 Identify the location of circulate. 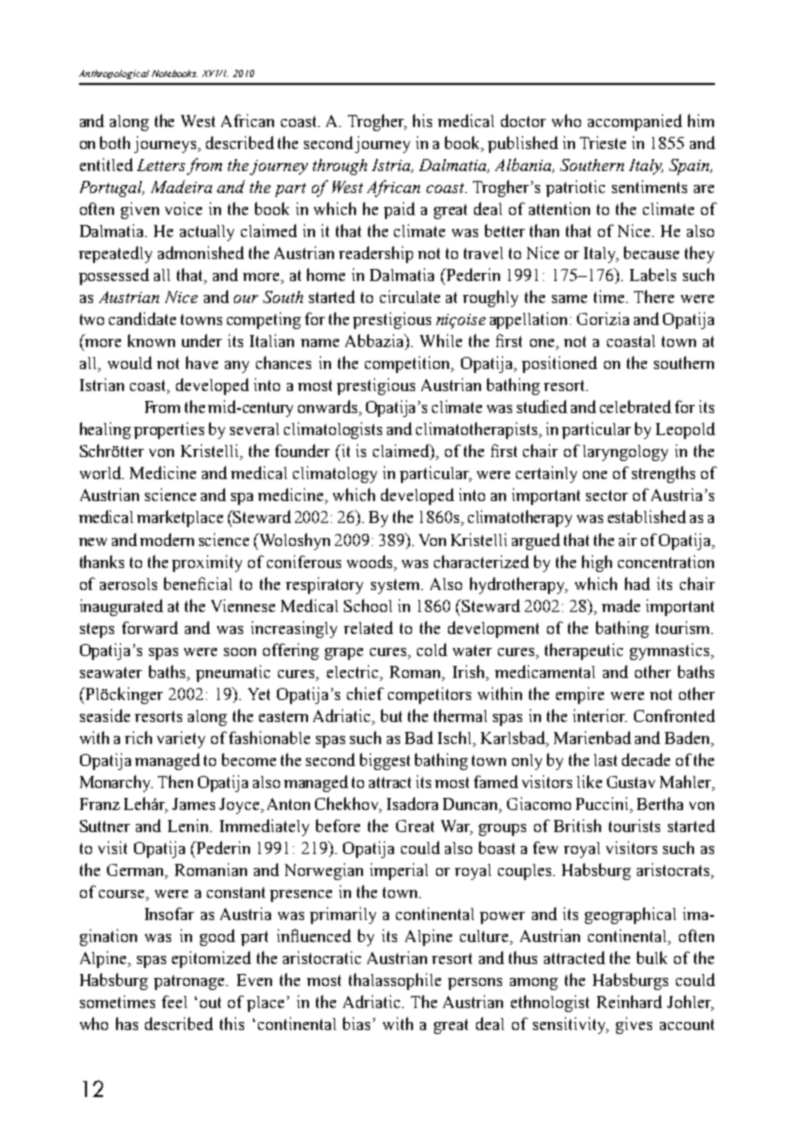
(410, 296).
